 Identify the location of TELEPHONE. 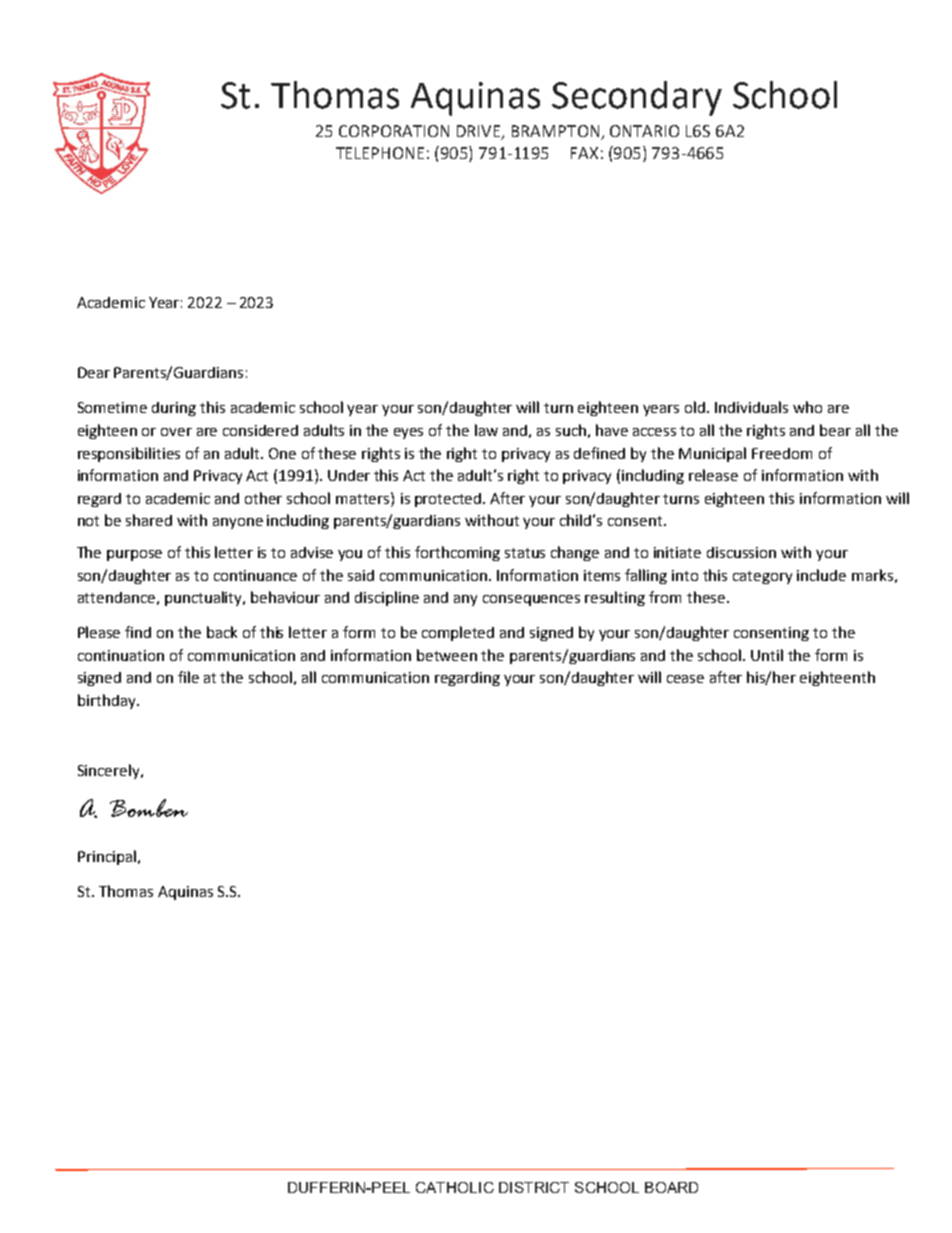
(380, 153).
